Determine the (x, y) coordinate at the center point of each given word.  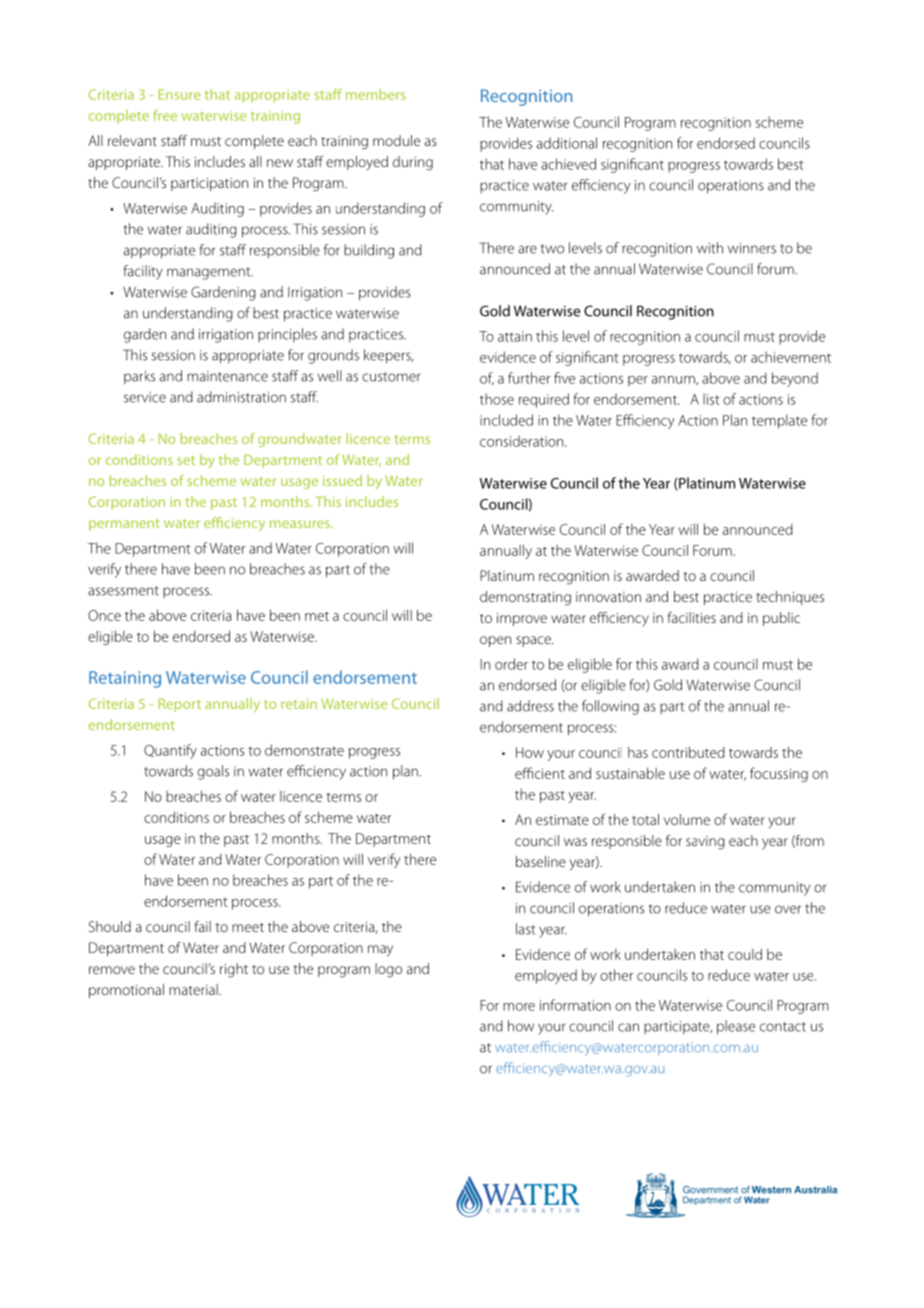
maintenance (227, 376)
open (495, 641)
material (194, 989)
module (396, 140)
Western (771, 1190)
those (497, 399)
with (710, 248)
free (165, 115)
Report (180, 705)
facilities (691, 617)
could (745, 954)
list (711, 399)
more (519, 1007)
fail (202, 926)
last (525, 929)
